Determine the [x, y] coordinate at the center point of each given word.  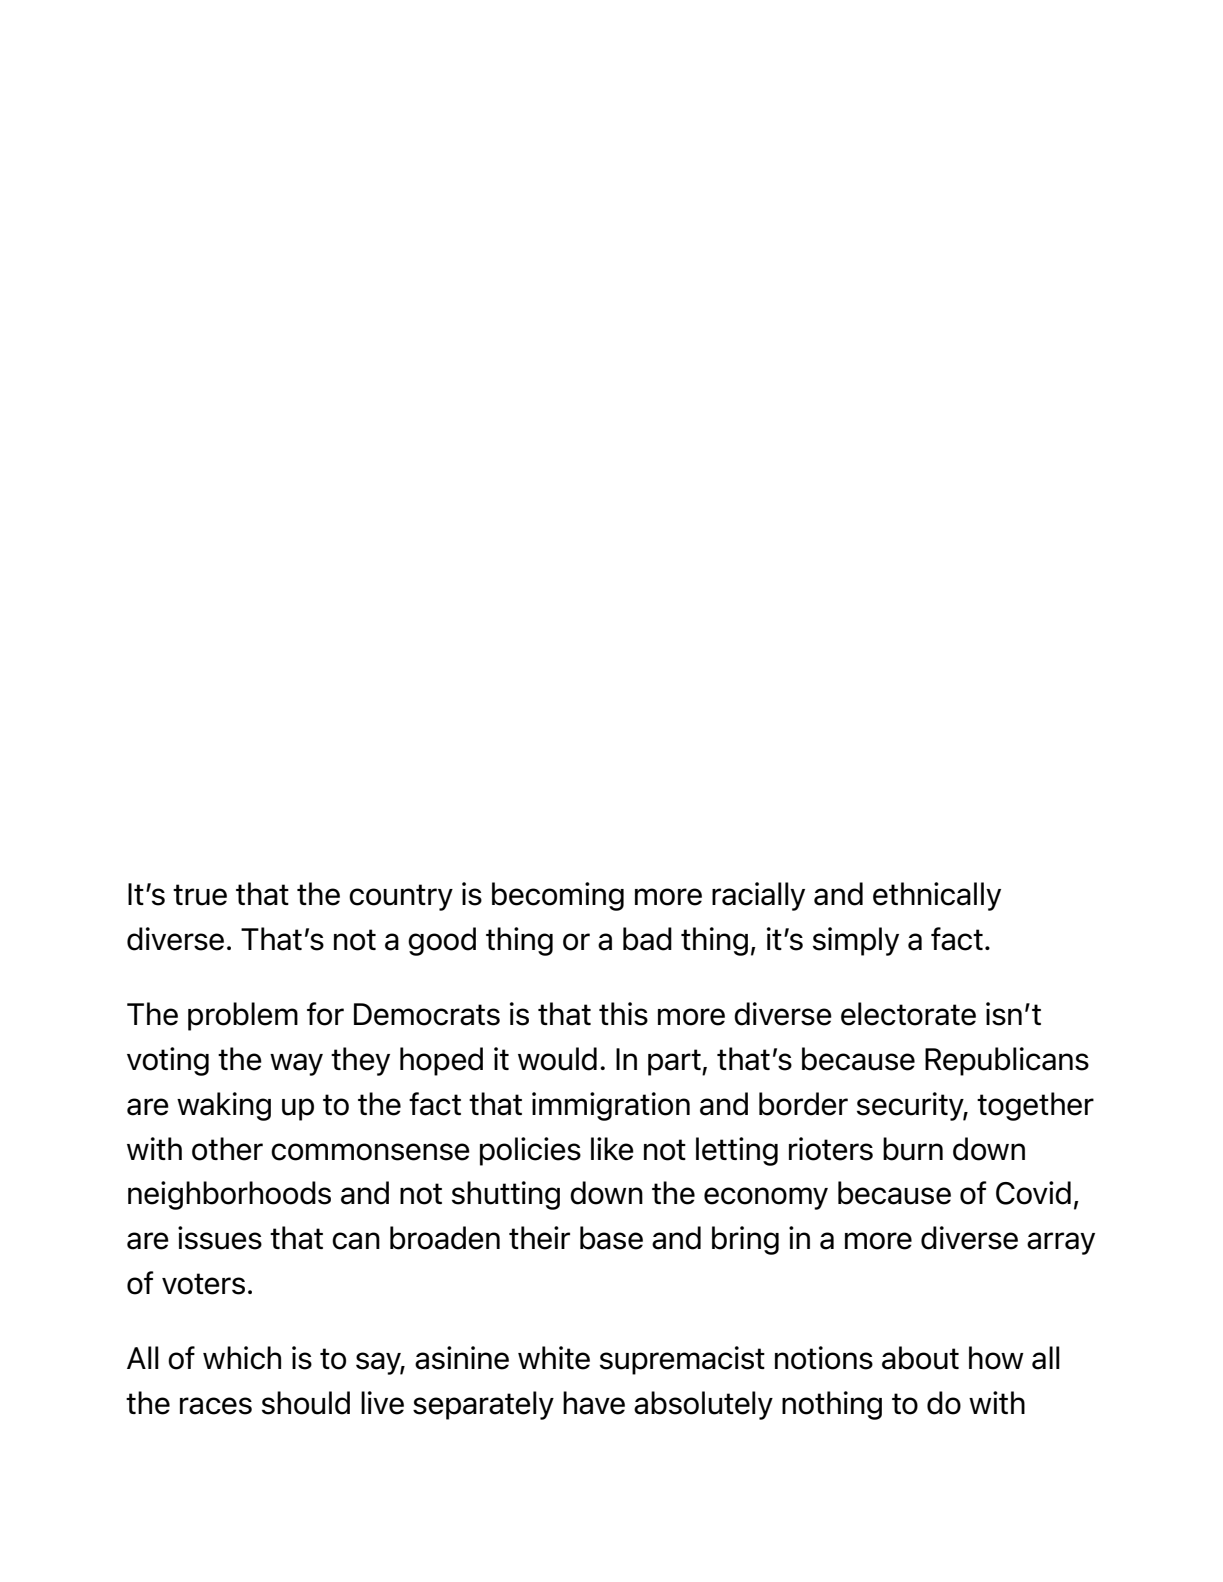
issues [220, 1238]
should [306, 1403]
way [296, 1064]
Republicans [1007, 1061]
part [675, 1062]
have [594, 1403]
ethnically [937, 896]
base [611, 1238]
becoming [558, 896]
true [200, 895]
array [1061, 1243]
